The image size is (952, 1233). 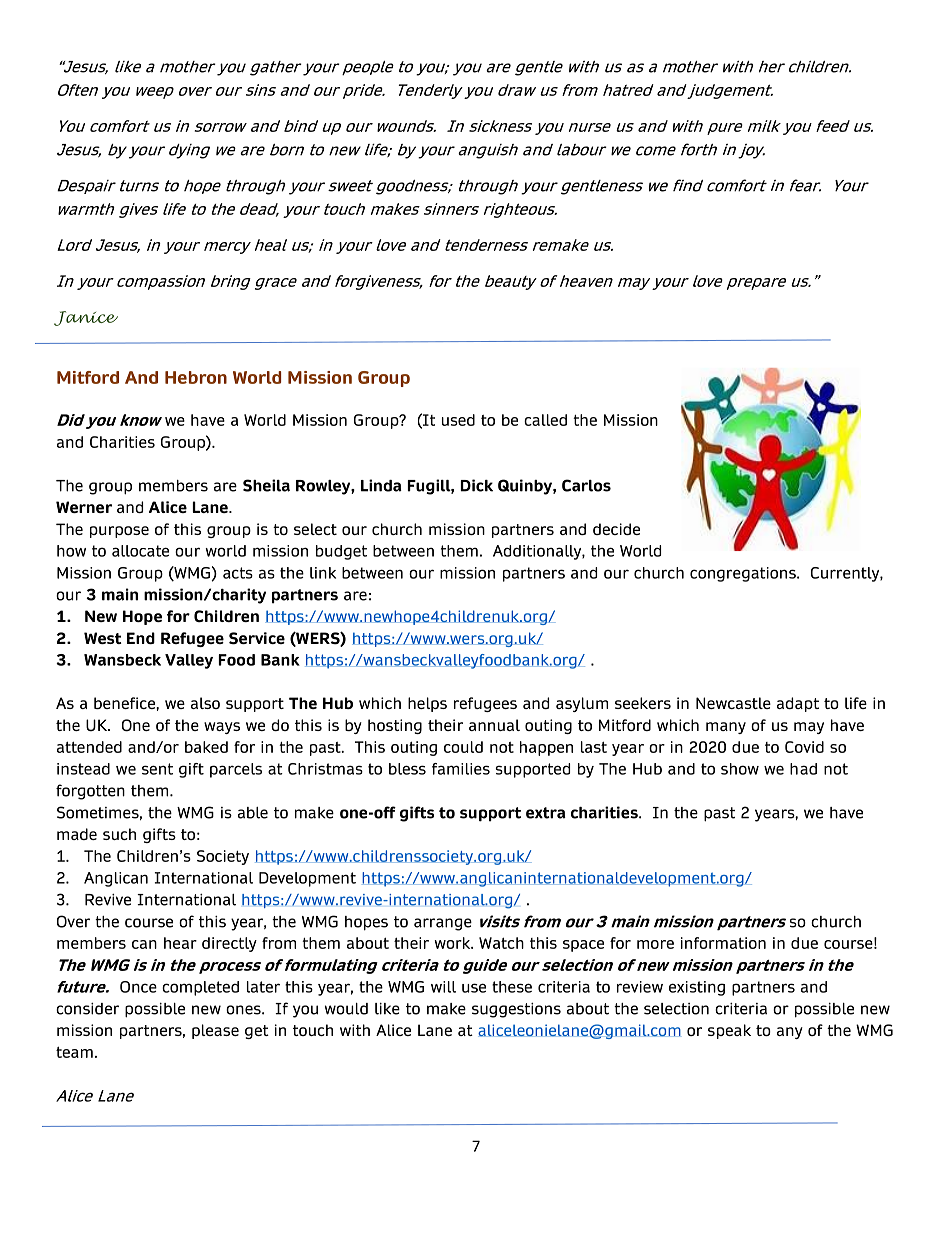 I want to click on sent, so click(x=157, y=769).
